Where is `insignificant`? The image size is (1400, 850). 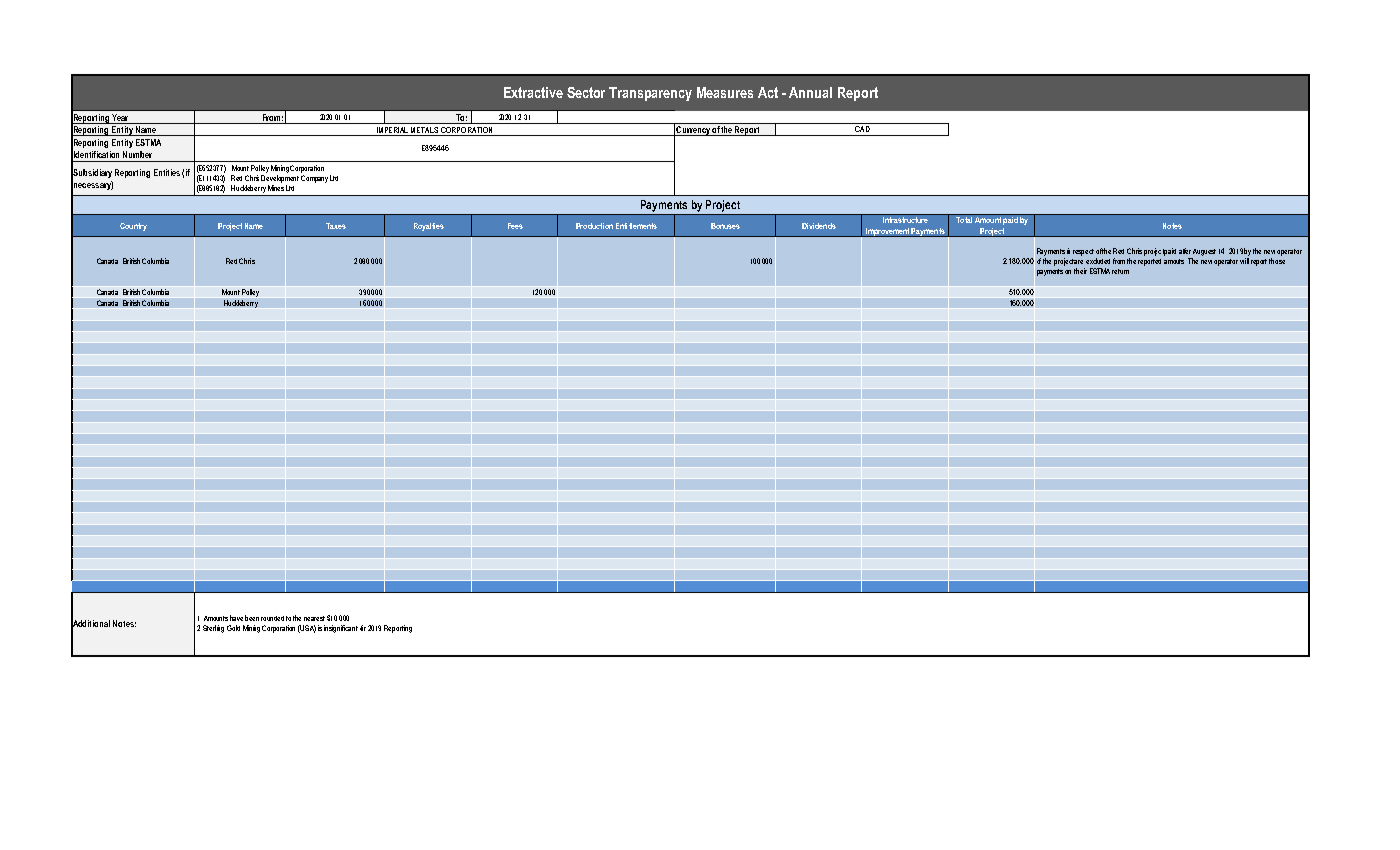 insignificant is located at coordinates (341, 629).
